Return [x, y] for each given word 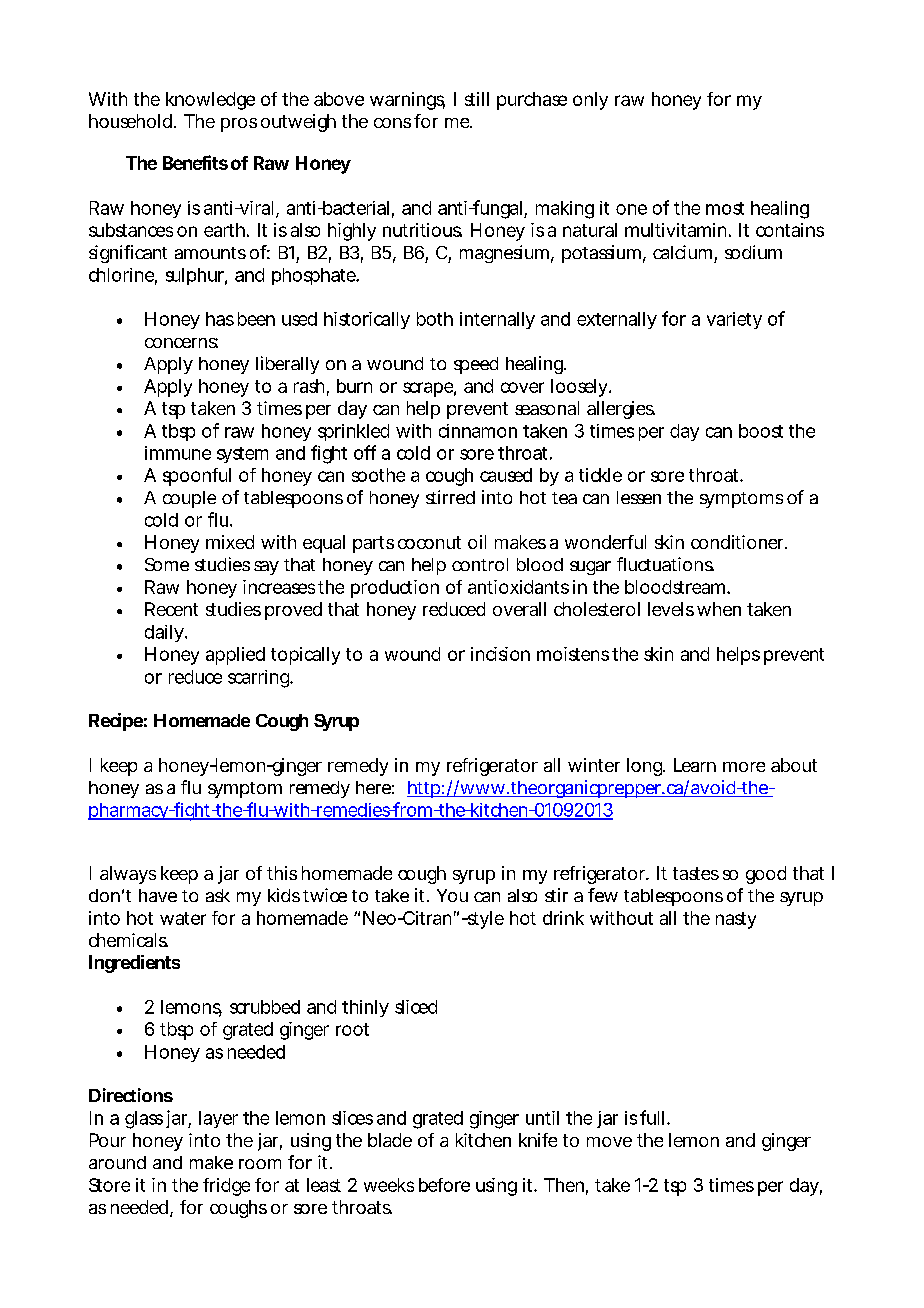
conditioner [737, 542]
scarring [258, 679]
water [183, 918]
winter [594, 765]
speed [476, 365]
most [725, 208]
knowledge [210, 101]
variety [734, 320]
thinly [365, 1008]
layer [218, 1119]
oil [477, 542]
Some [167, 564]
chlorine [121, 275]
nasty [736, 920]
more [744, 767]
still [477, 99]
